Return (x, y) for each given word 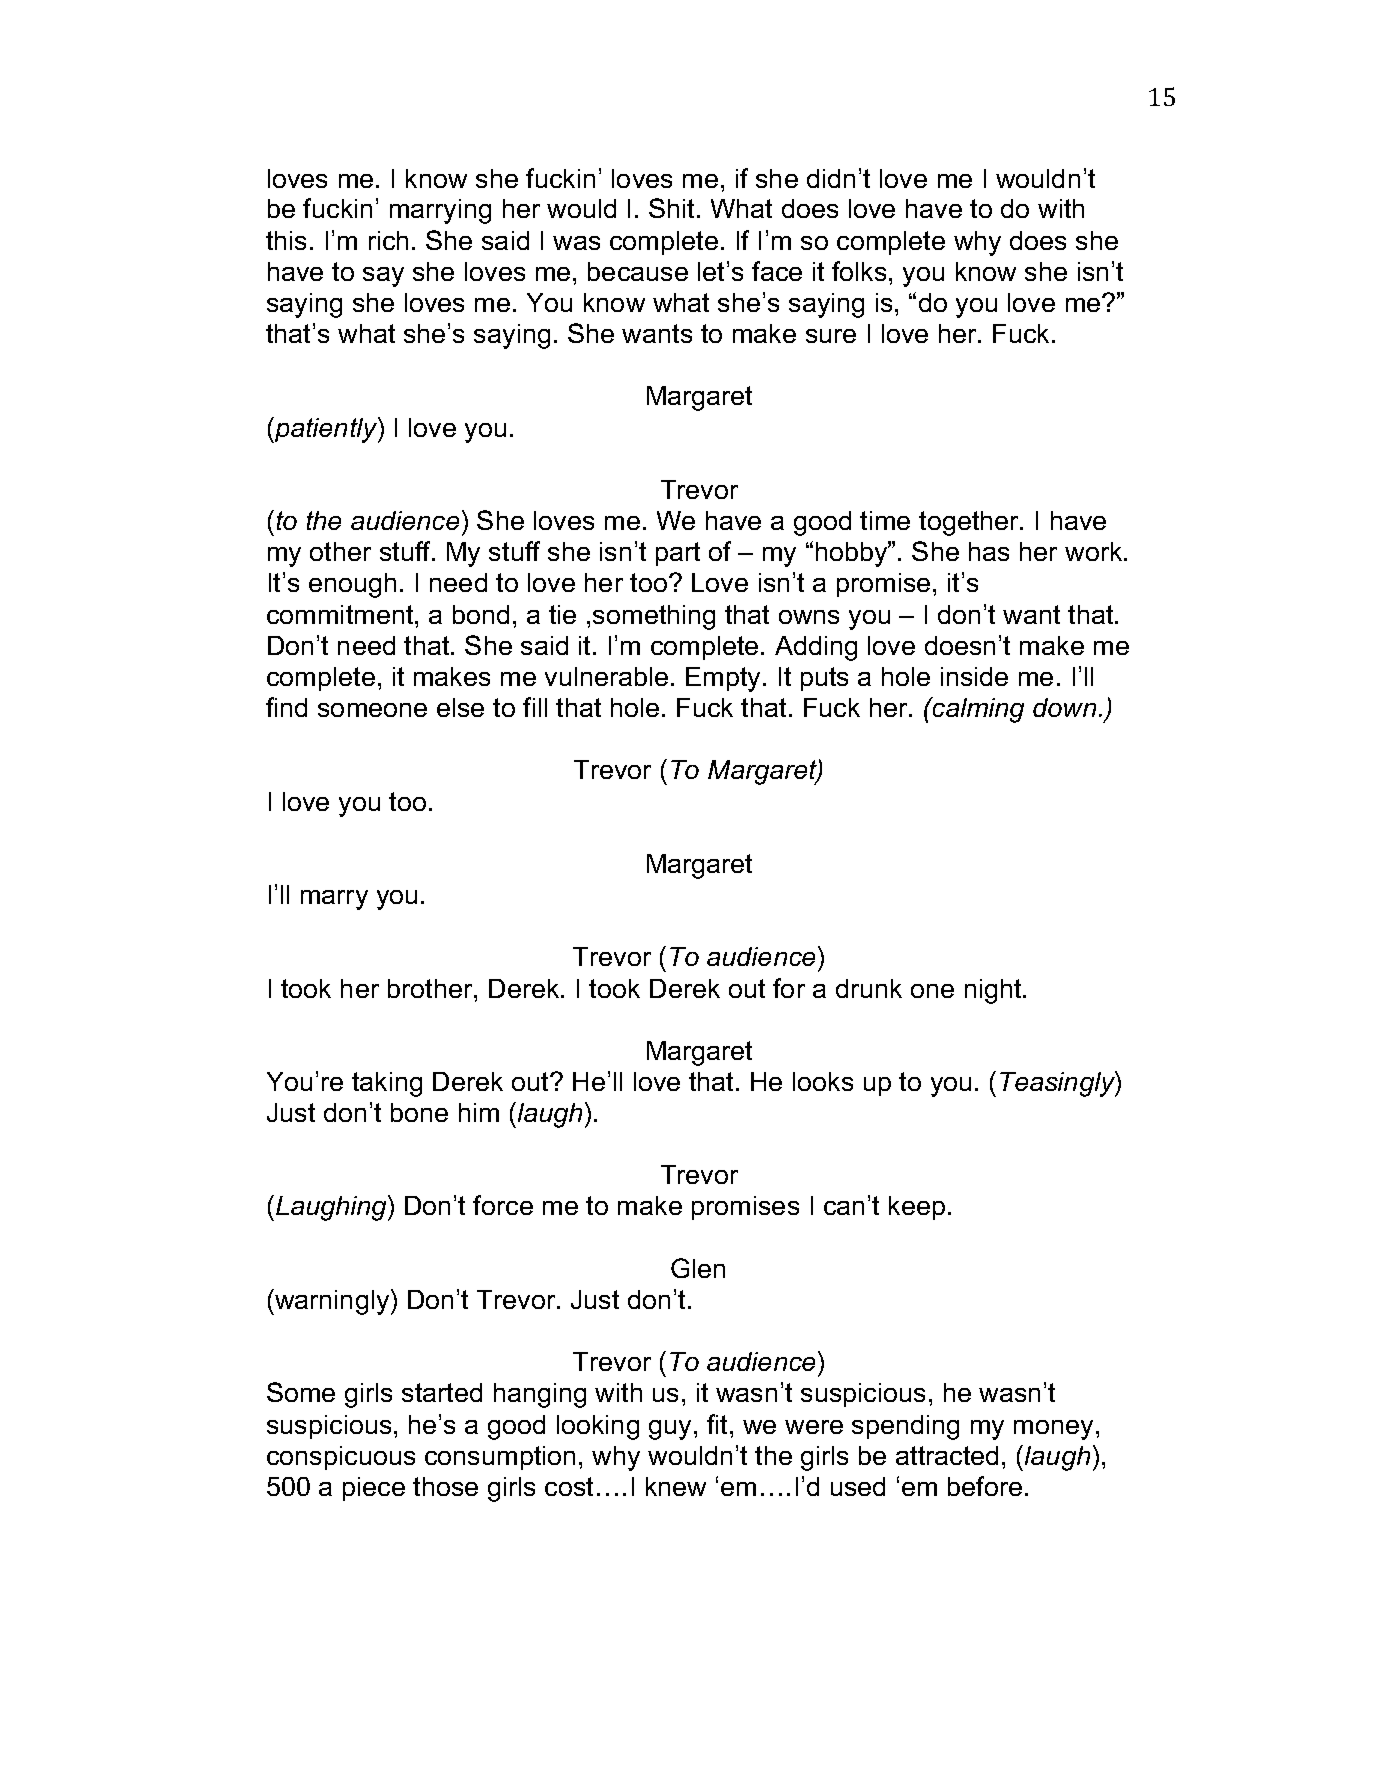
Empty (725, 679)
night (994, 991)
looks (823, 1081)
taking (387, 1084)
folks (859, 271)
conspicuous (341, 1458)
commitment (341, 614)
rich (388, 240)
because (638, 271)
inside (974, 676)
